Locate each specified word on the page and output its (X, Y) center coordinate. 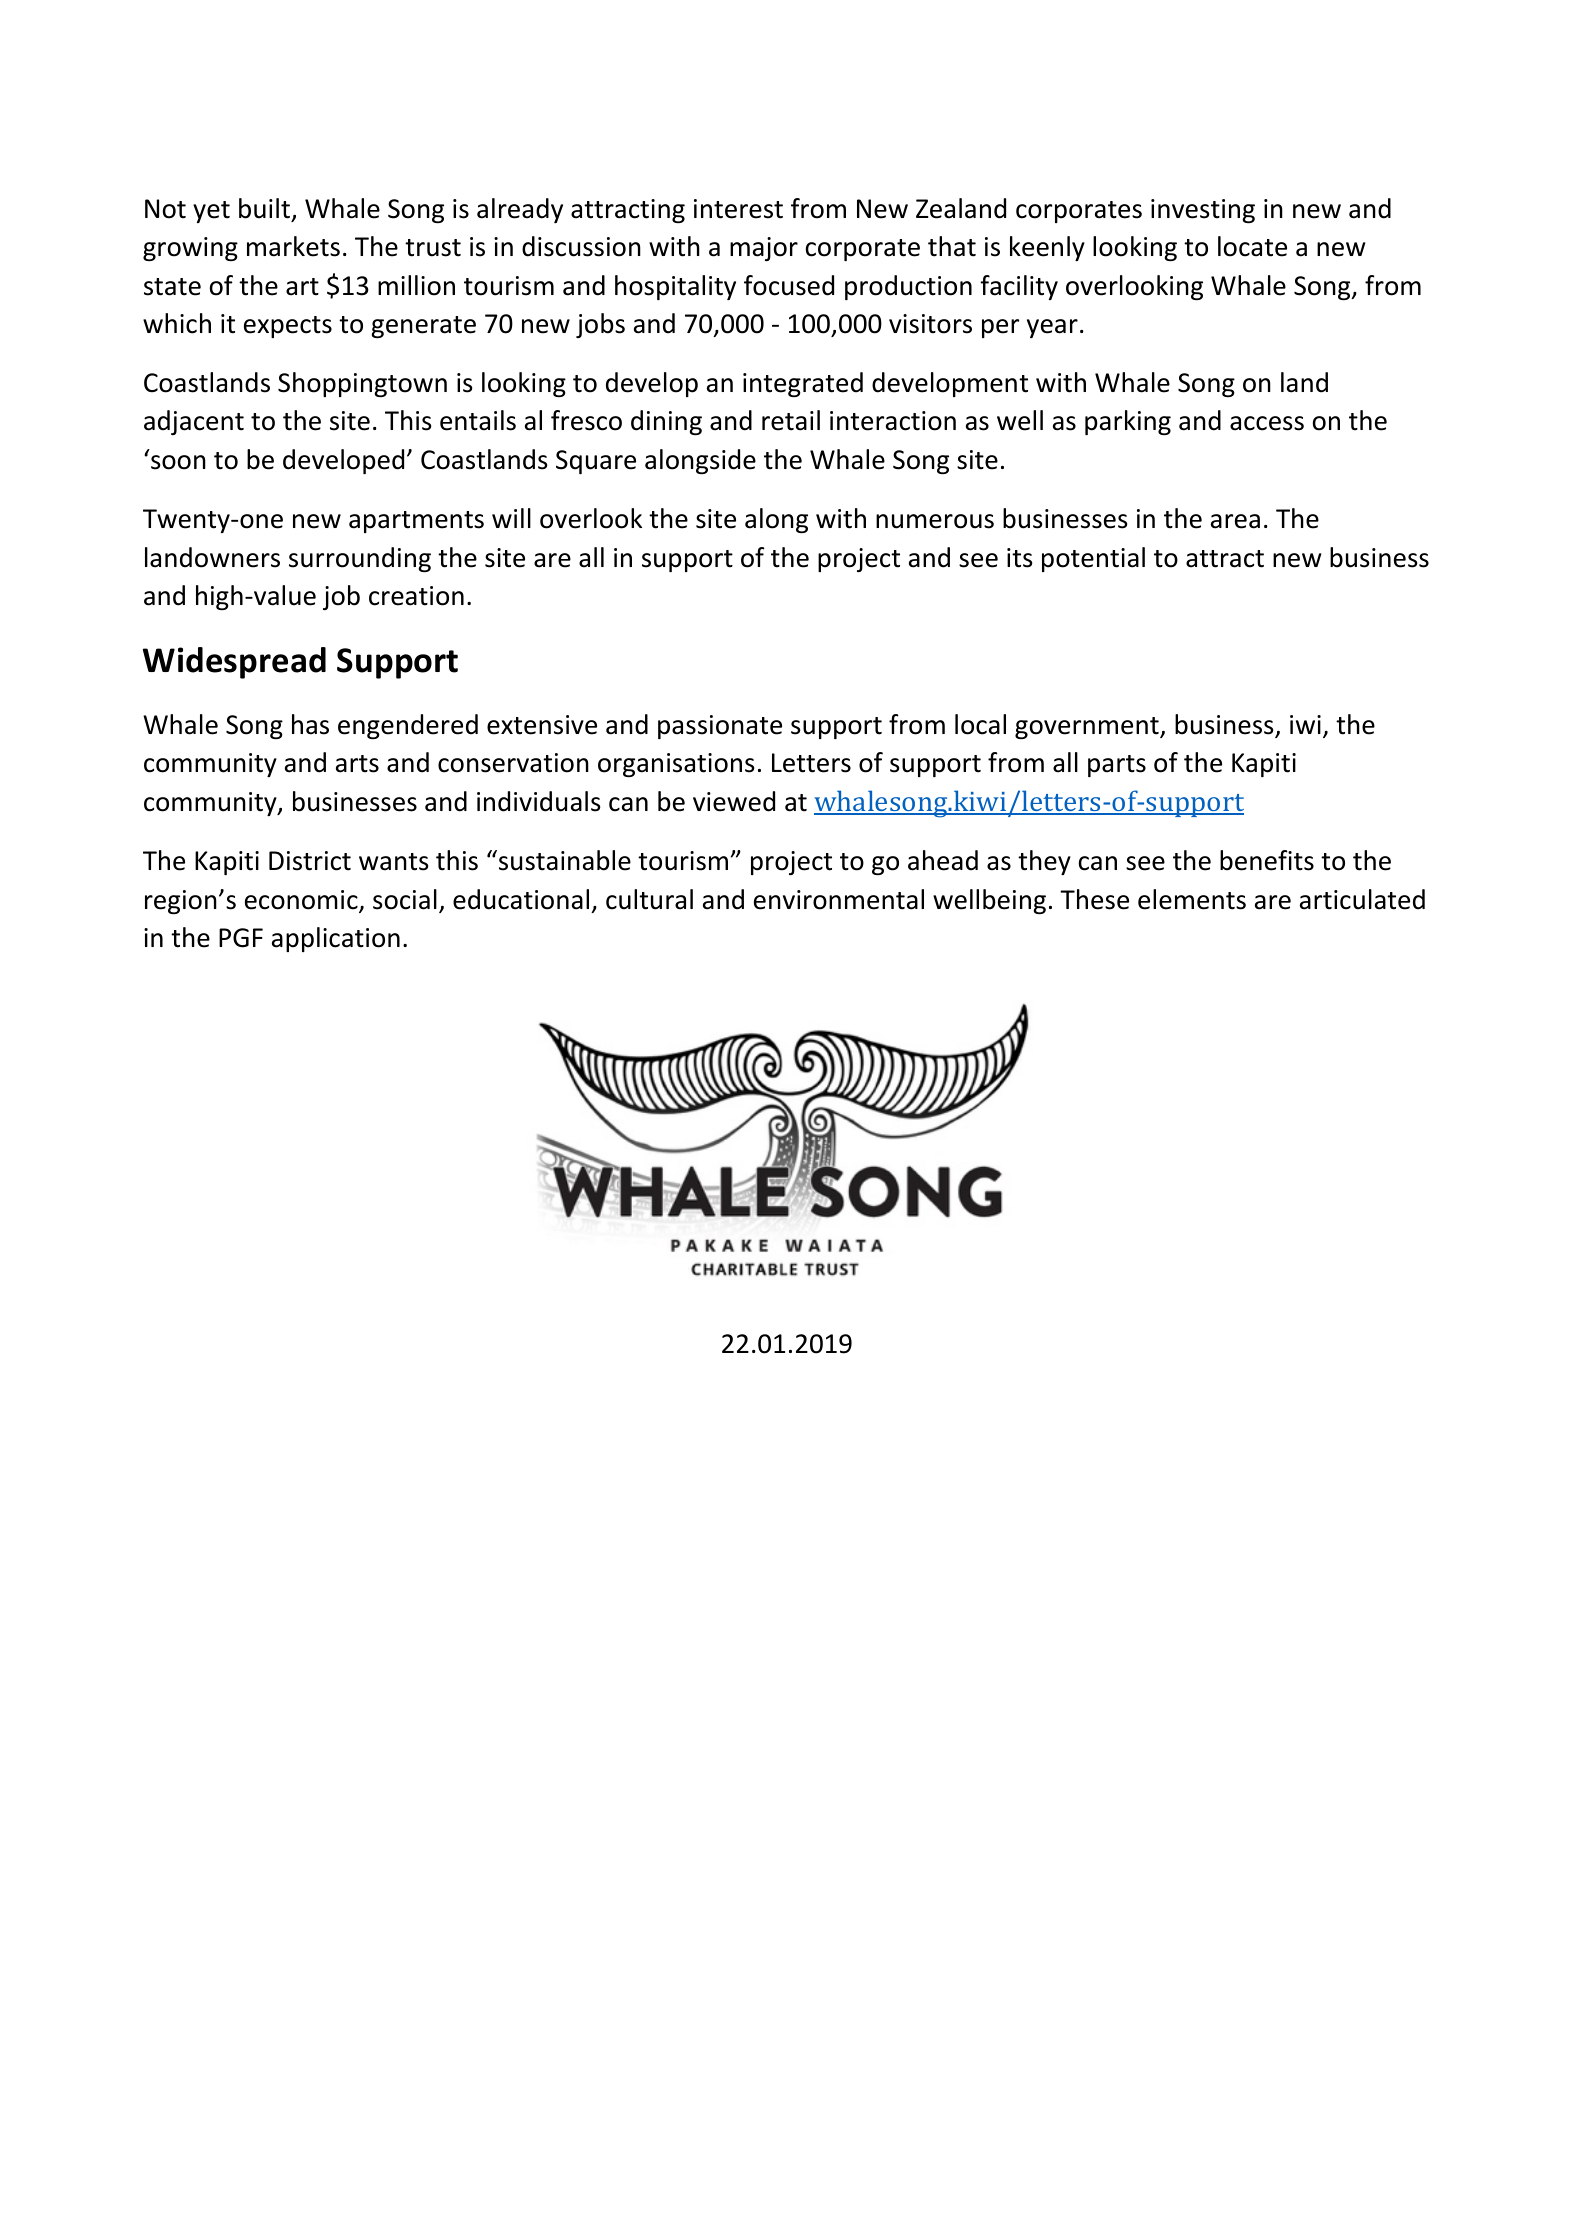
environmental (839, 899)
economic (302, 901)
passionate (720, 727)
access (1267, 423)
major (764, 249)
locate (1252, 246)
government (1088, 728)
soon (178, 462)
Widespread (234, 663)
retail (791, 420)
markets (293, 246)
